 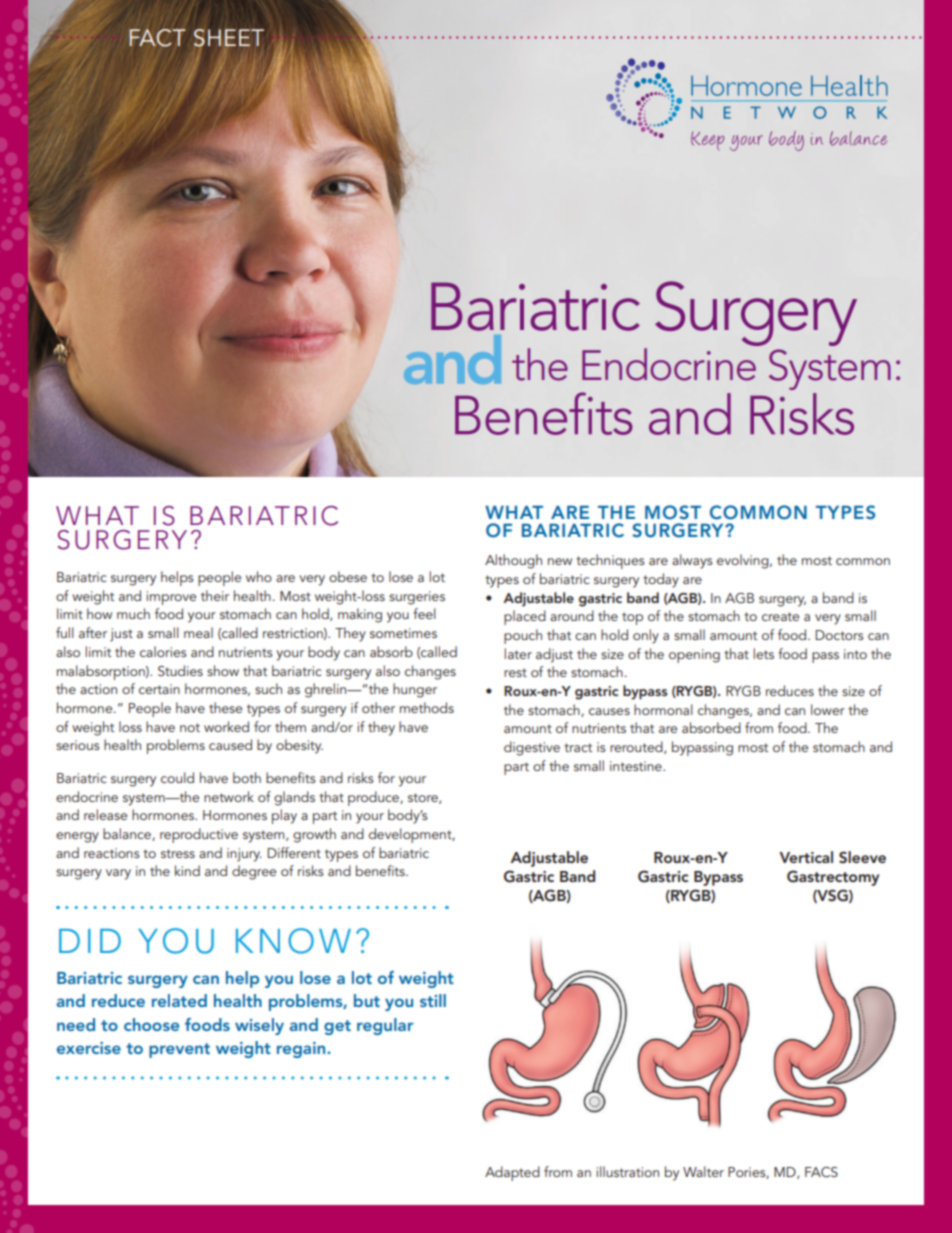 What do you see at coordinates (424, 613) in the image?
I see `feel` at bounding box center [424, 613].
